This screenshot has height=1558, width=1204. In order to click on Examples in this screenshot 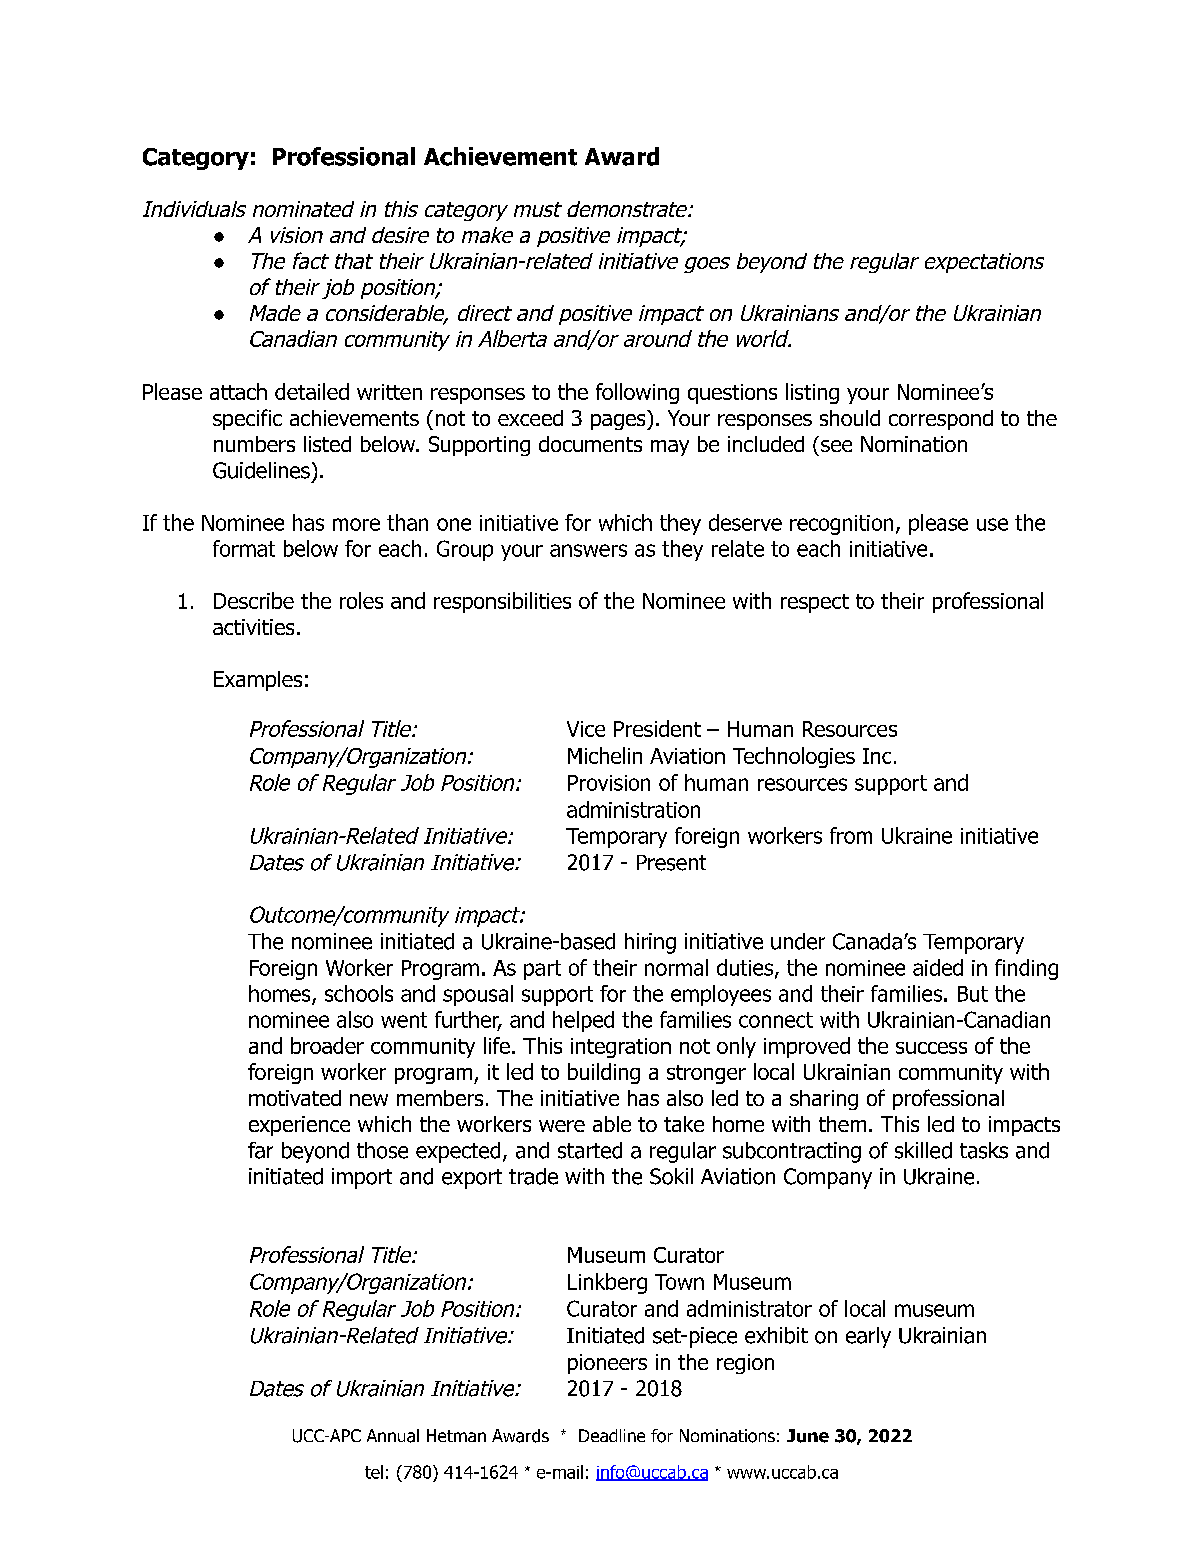, I will do `click(258, 681)`.
